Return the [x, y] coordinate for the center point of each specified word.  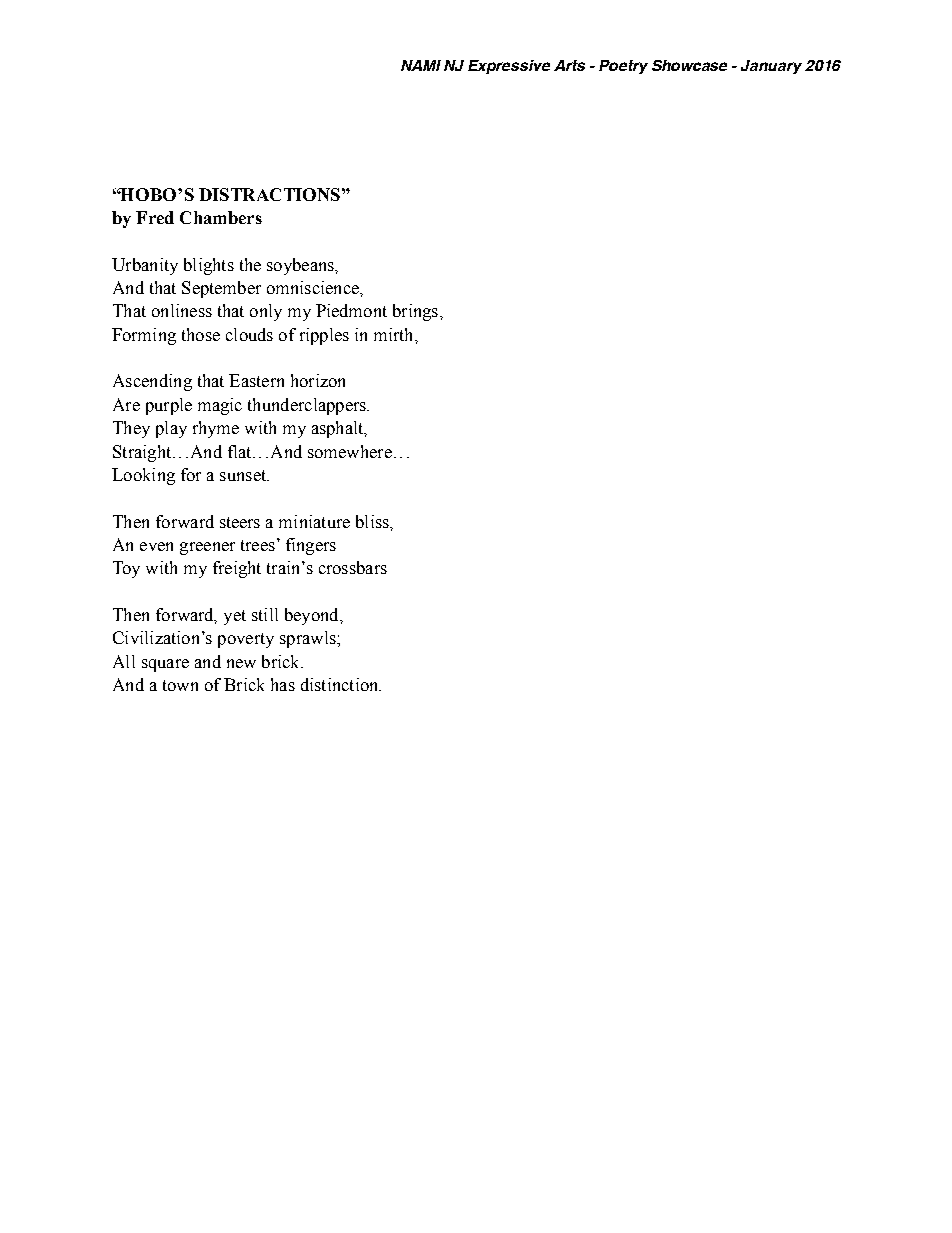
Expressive [509, 67]
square [165, 665]
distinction [341, 684]
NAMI [421, 65]
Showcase [689, 65]
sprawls [309, 639]
